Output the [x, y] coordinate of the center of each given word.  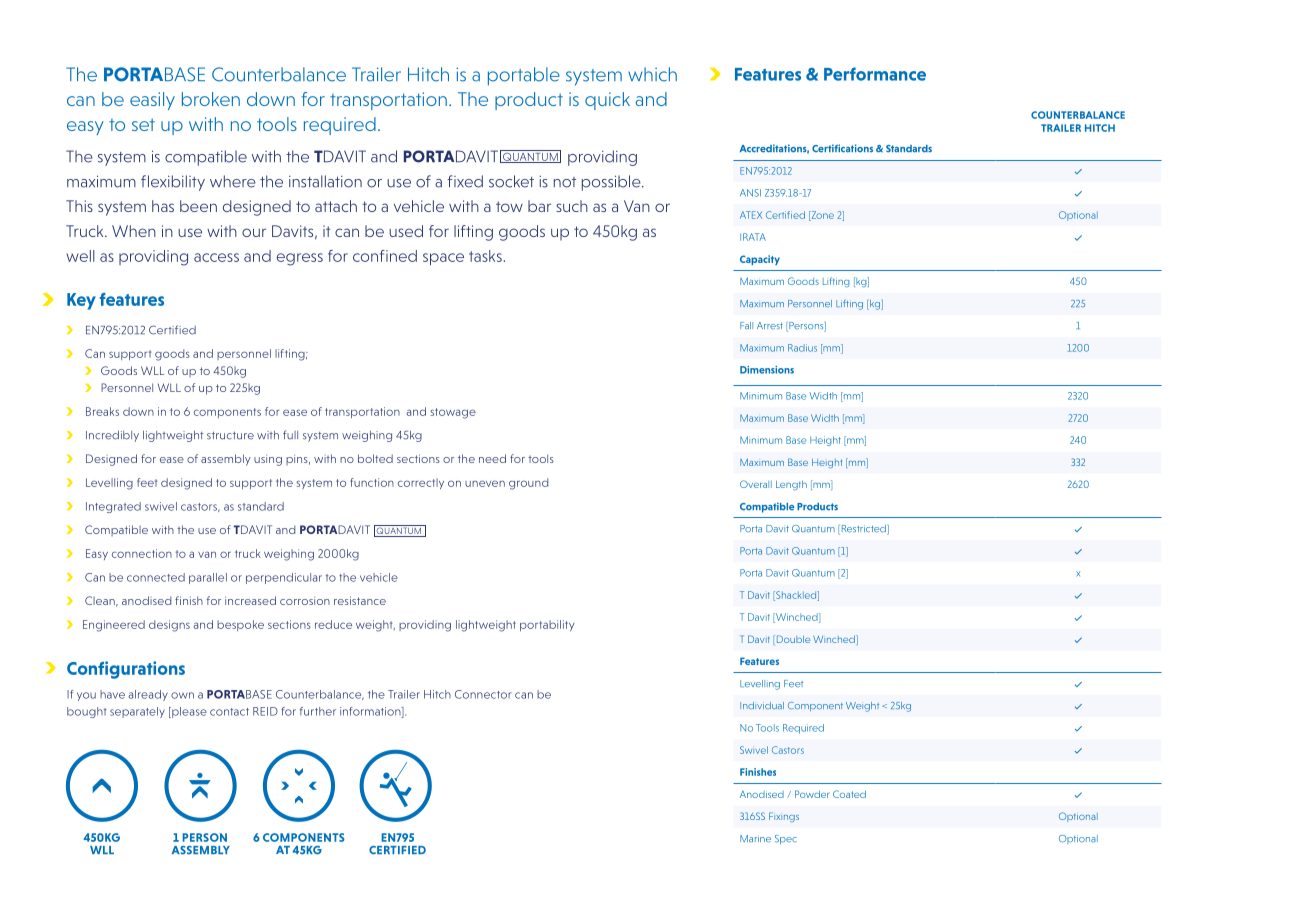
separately [137, 712]
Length [791, 485]
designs [169, 626]
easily [152, 101]
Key [81, 301]
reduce [333, 624]
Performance [875, 74]
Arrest [770, 325]
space [443, 259]
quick [607, 101]
